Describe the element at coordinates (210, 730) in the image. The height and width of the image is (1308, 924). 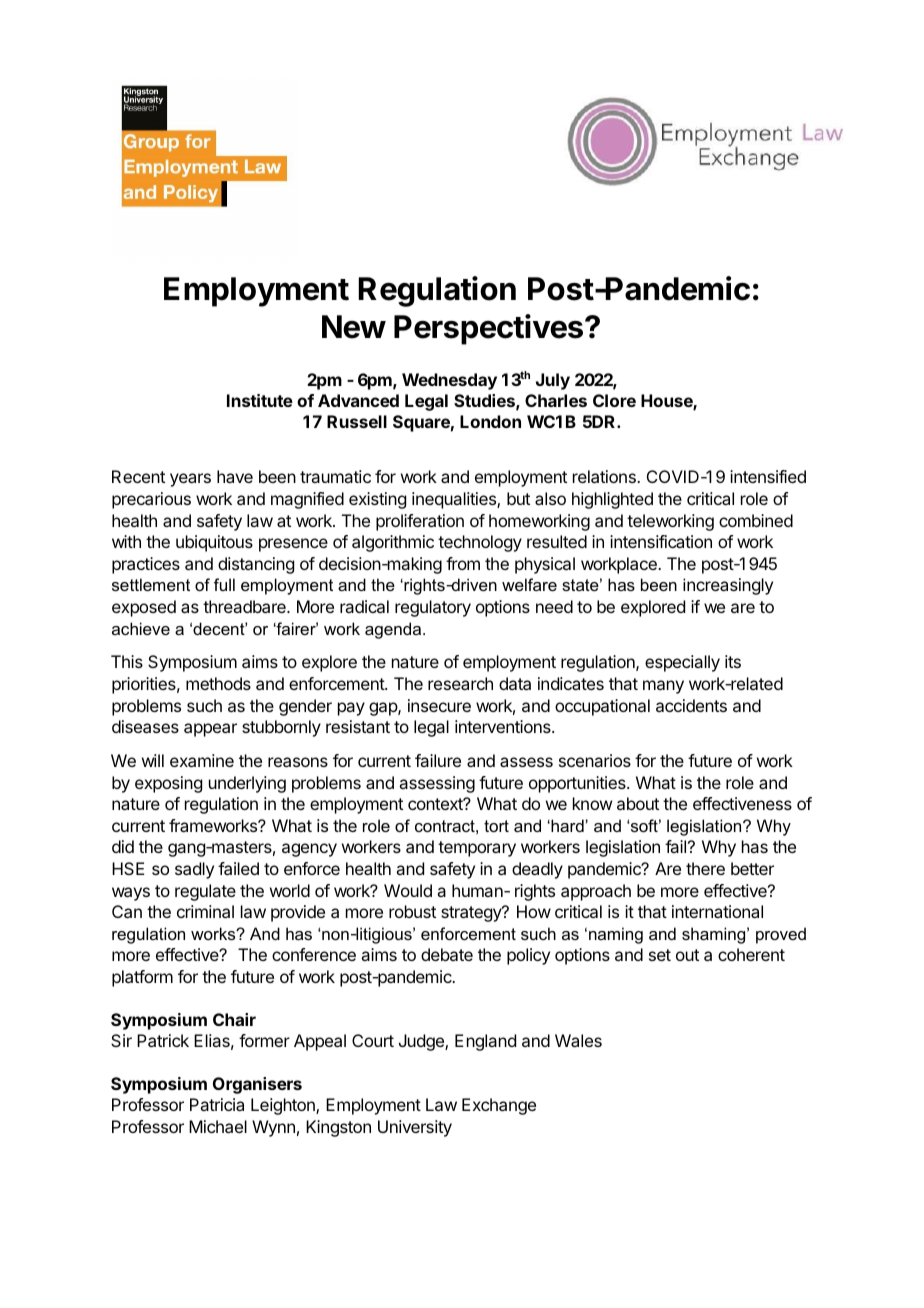
I see `appear` at that location.
